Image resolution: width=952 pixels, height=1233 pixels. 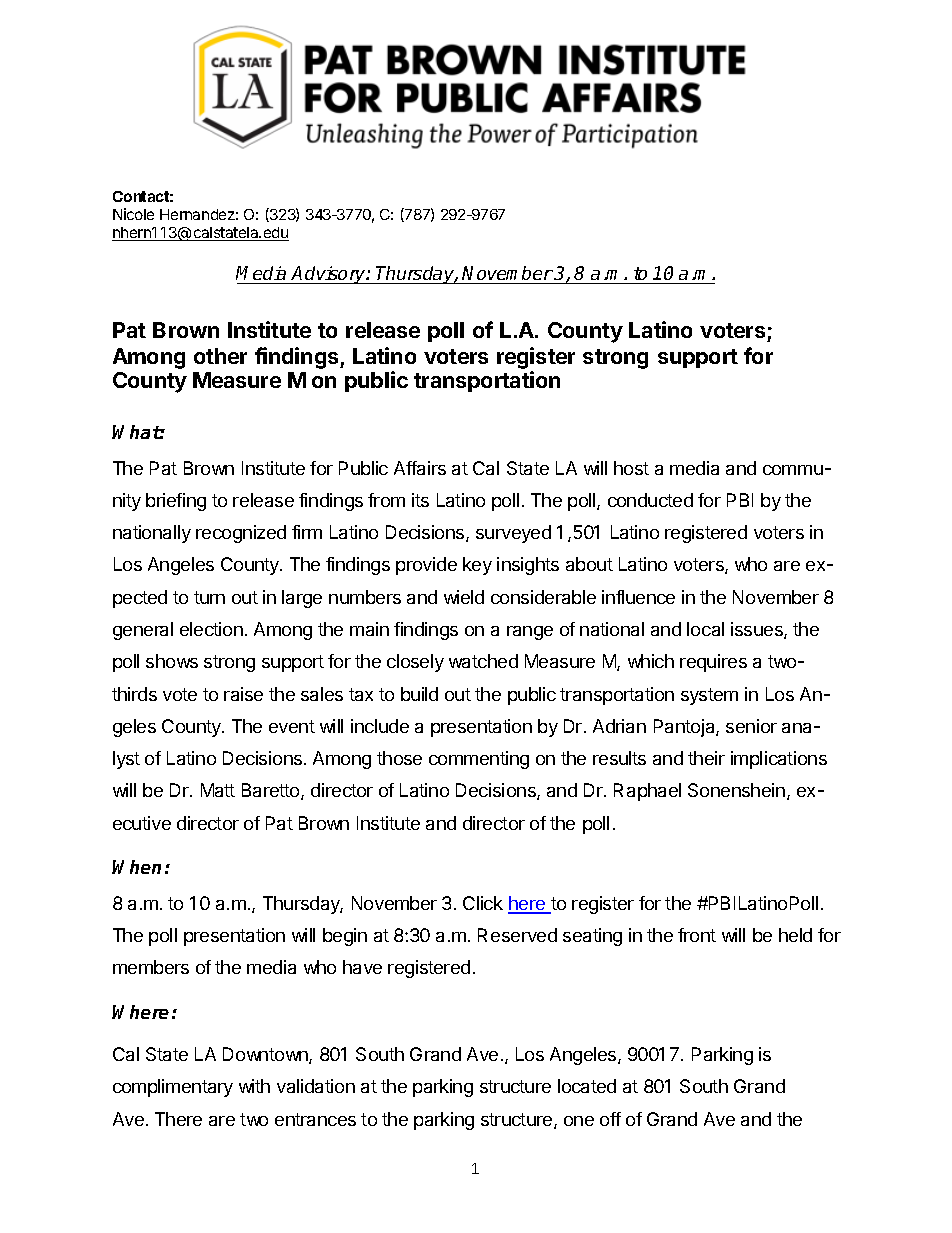 What do you see at coordinates (647, 792) in the image?
I see `Raphael` at bounding box center [647, 792].
